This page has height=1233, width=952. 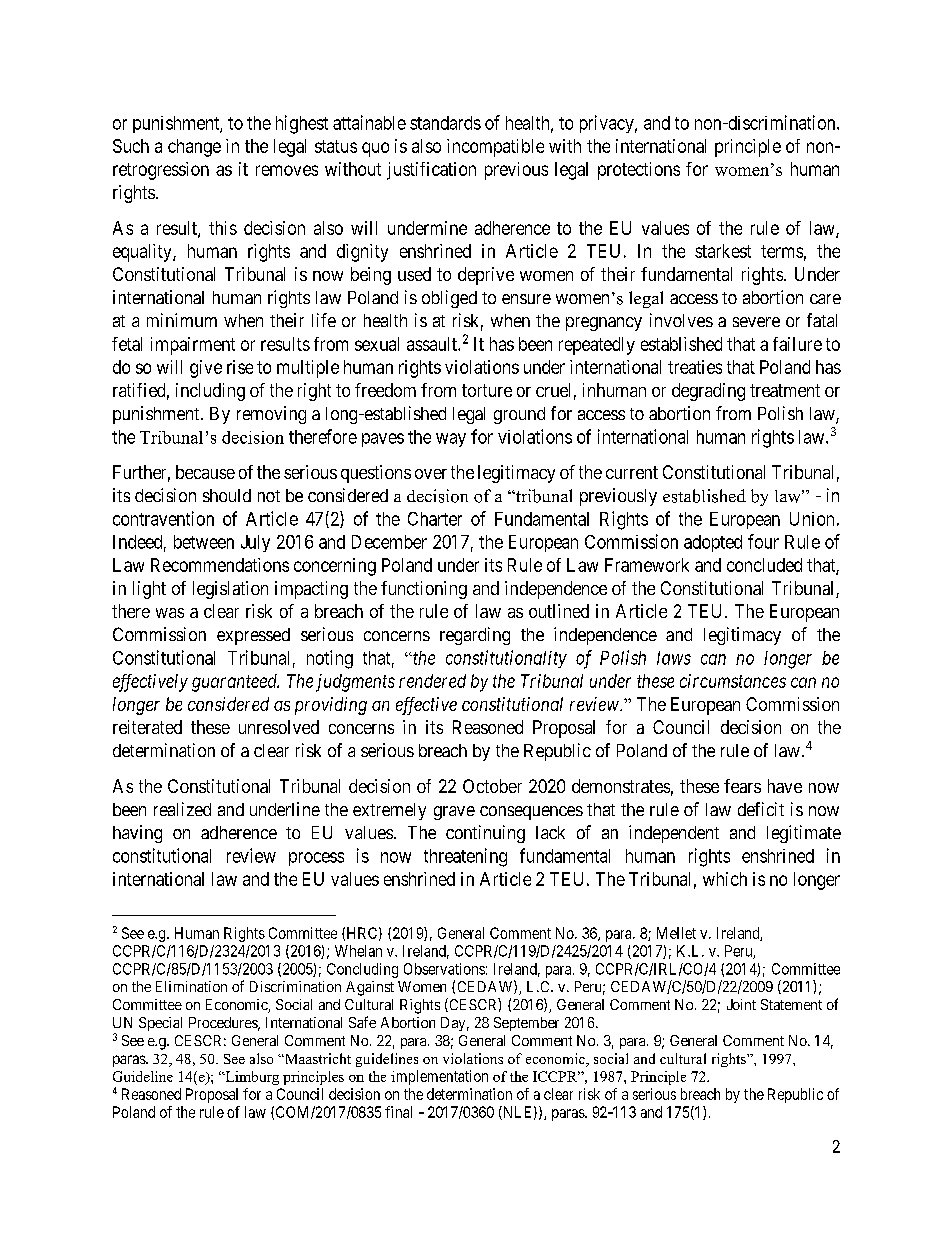 What do you see at coordinates (194, 148) in the page?
I see `change` at bounding box center [194, 148].
